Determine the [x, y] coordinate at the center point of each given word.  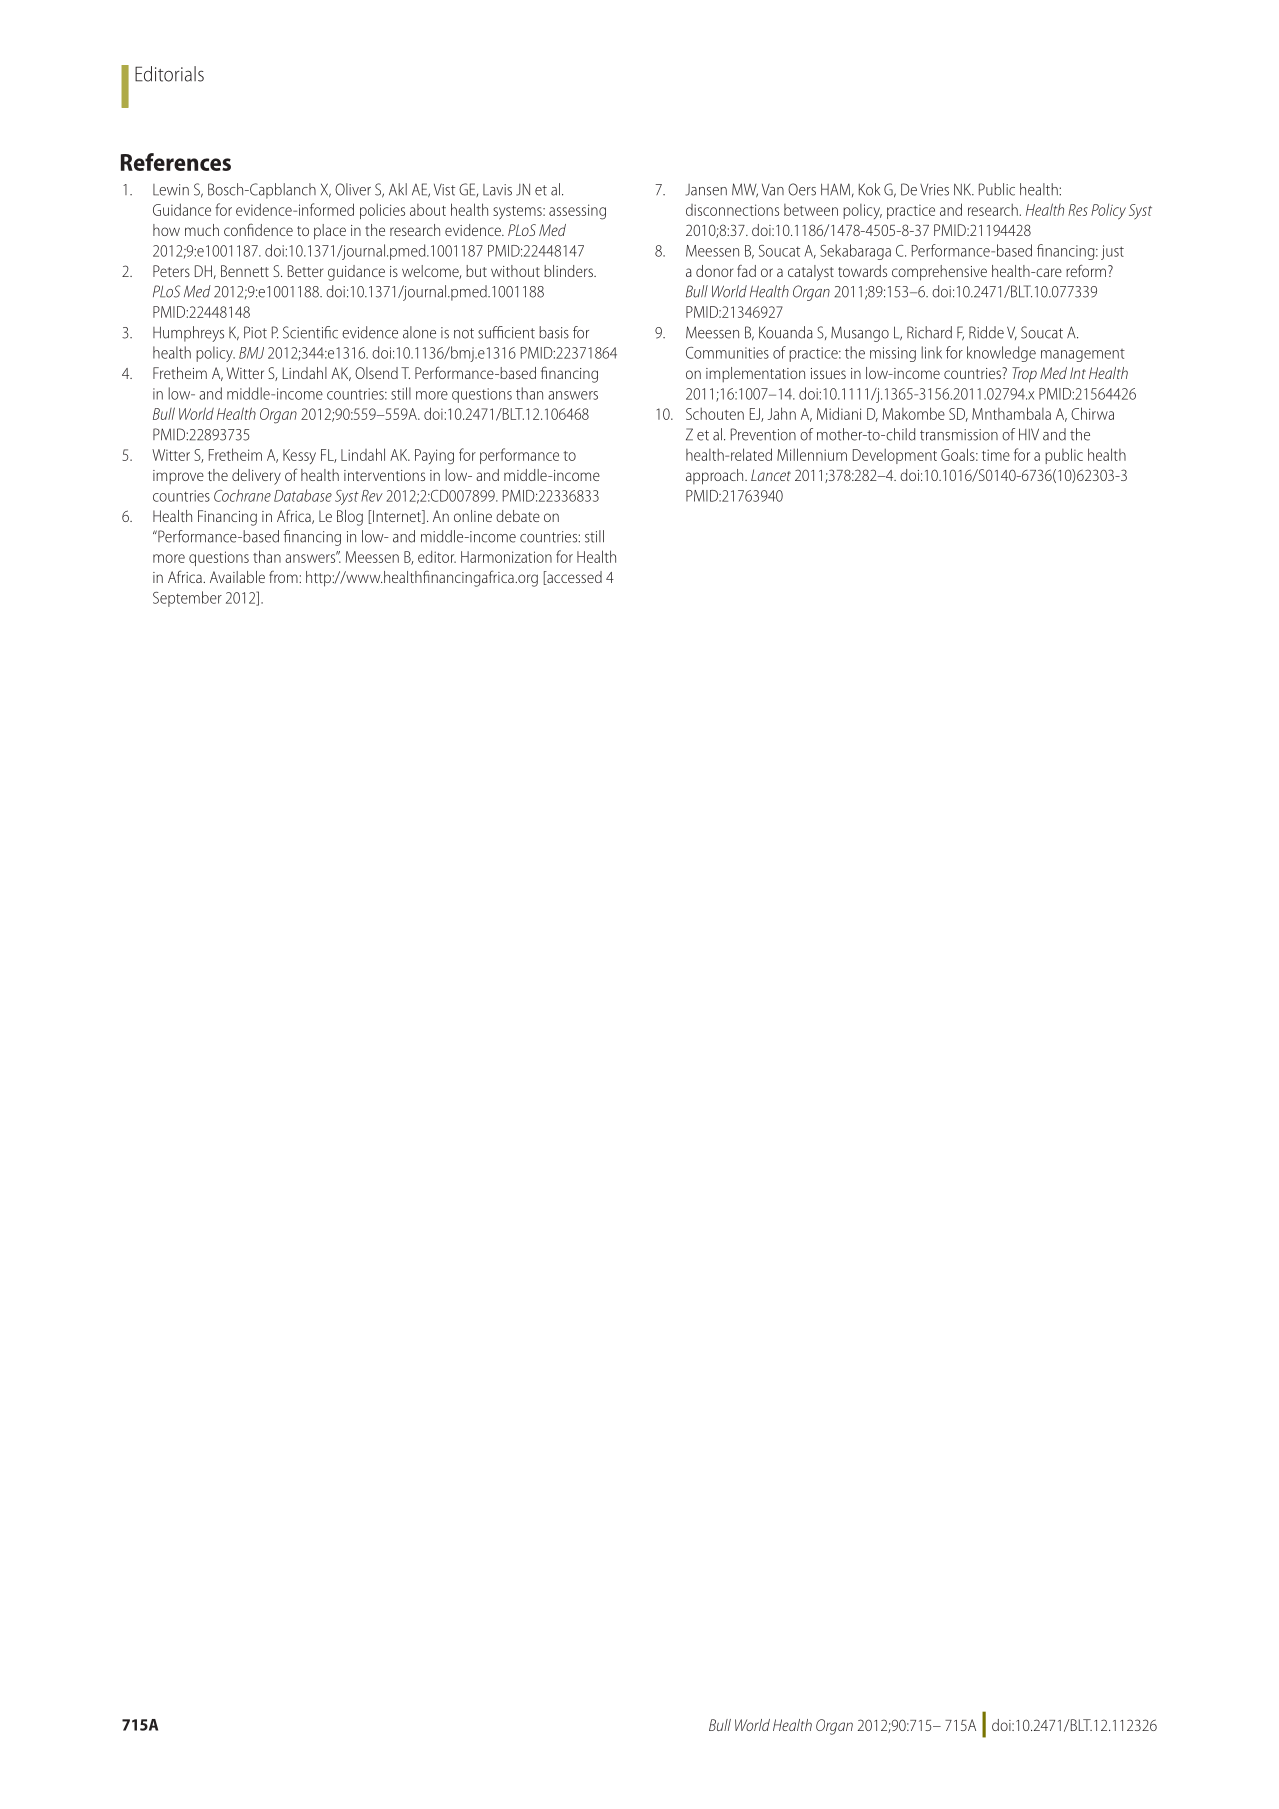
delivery [256, 477]
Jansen [706, 190]
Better [305, 271]
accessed [573, 578]
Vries [934, 190]
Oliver [353, 189]
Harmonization [506, 557]
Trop [1024, 375]
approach [716, 477]
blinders [569, 271]
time [996, 455]
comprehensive [939, 273]
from [284, 577]
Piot [255, 332]
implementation [755, 374]
